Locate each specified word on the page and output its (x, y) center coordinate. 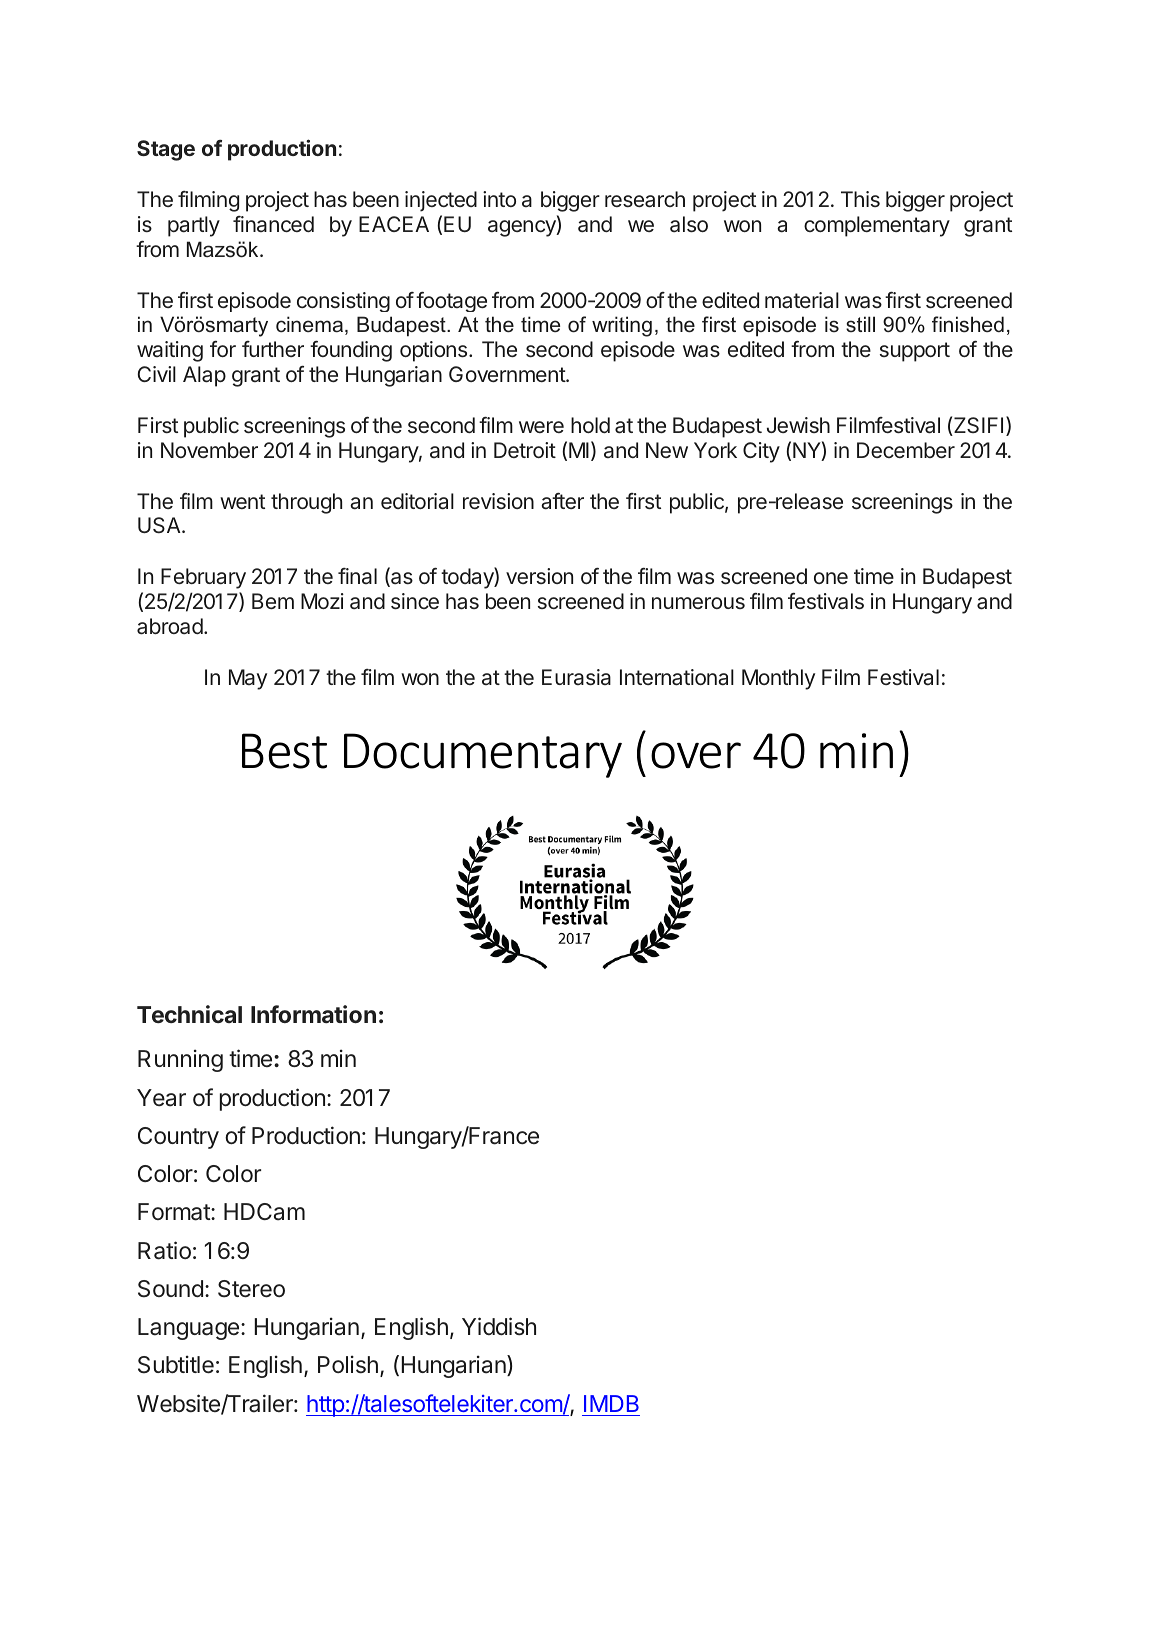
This (860, 199)
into (499, 199)
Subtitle (176, 1364)
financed (273, 224)
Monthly (778, 679)
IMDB (611, 1403)
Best (284, 751)
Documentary (483, 755)
